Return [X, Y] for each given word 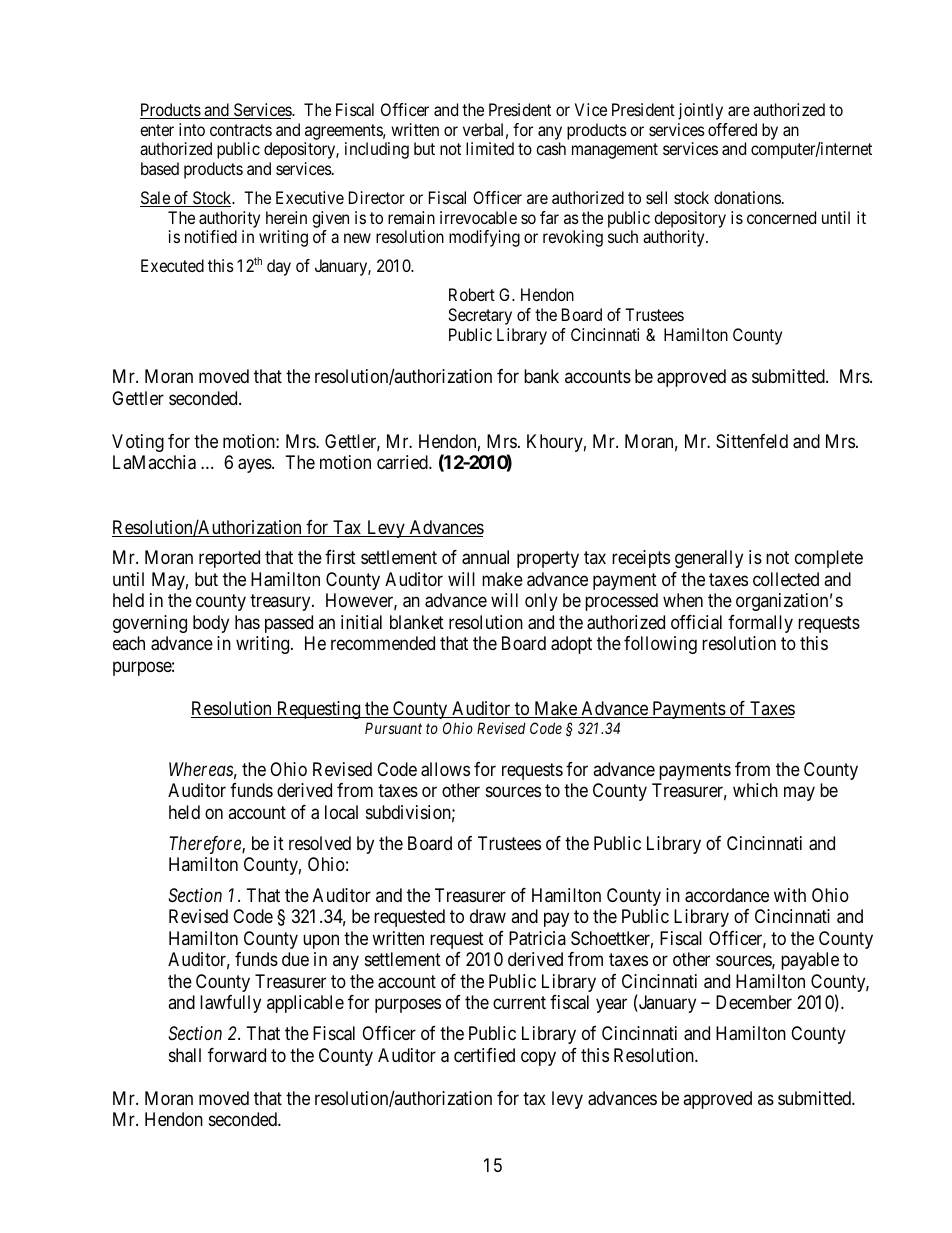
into [192, 129]
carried [403, 462]
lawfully [230, 1004]
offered [732, 129]
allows [445, 769]
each [129, 643]
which [755, 790]
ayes [255, 466]
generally [709, 559]
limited [490, 148]
